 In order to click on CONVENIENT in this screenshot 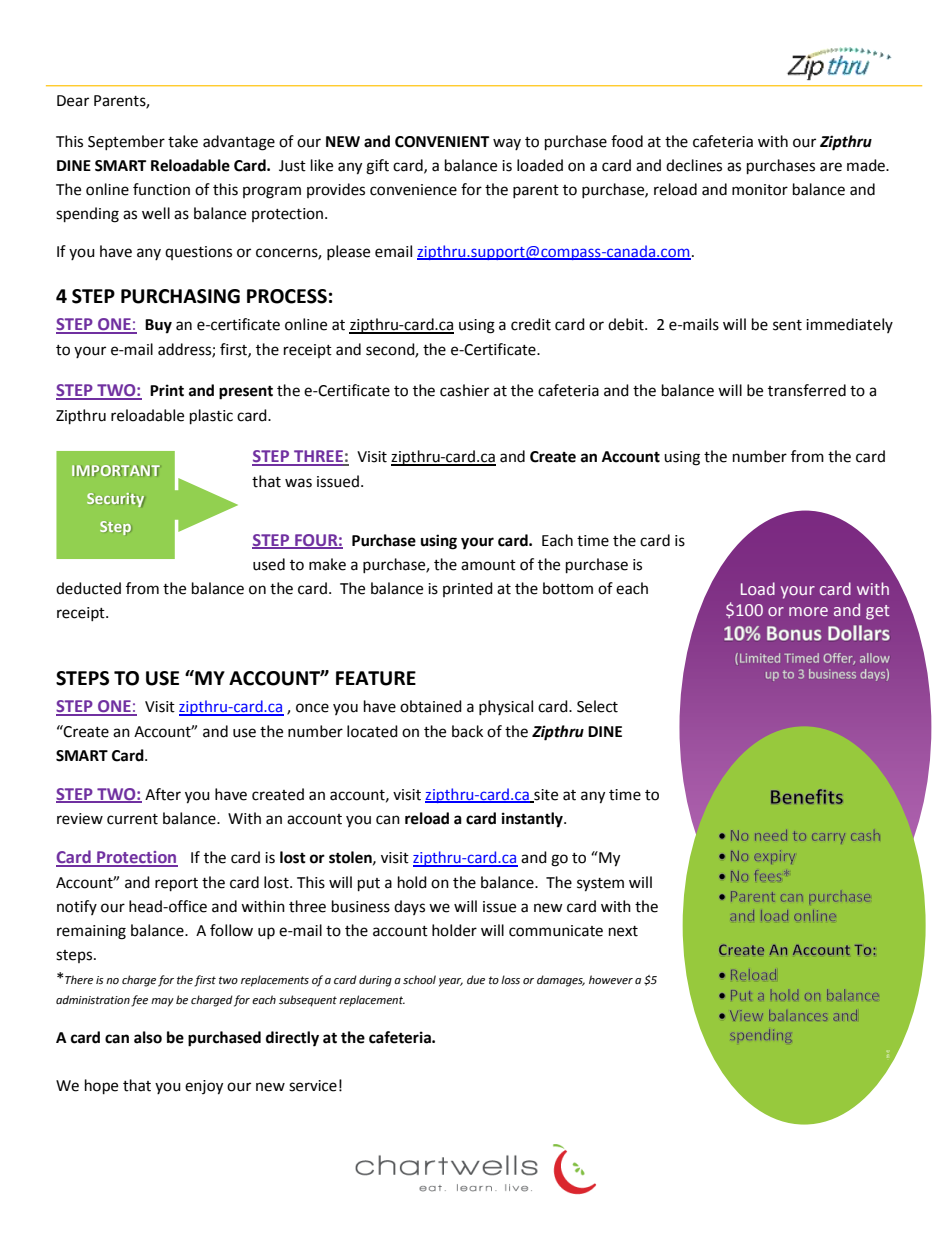, I will do `click(442, 142)`.
